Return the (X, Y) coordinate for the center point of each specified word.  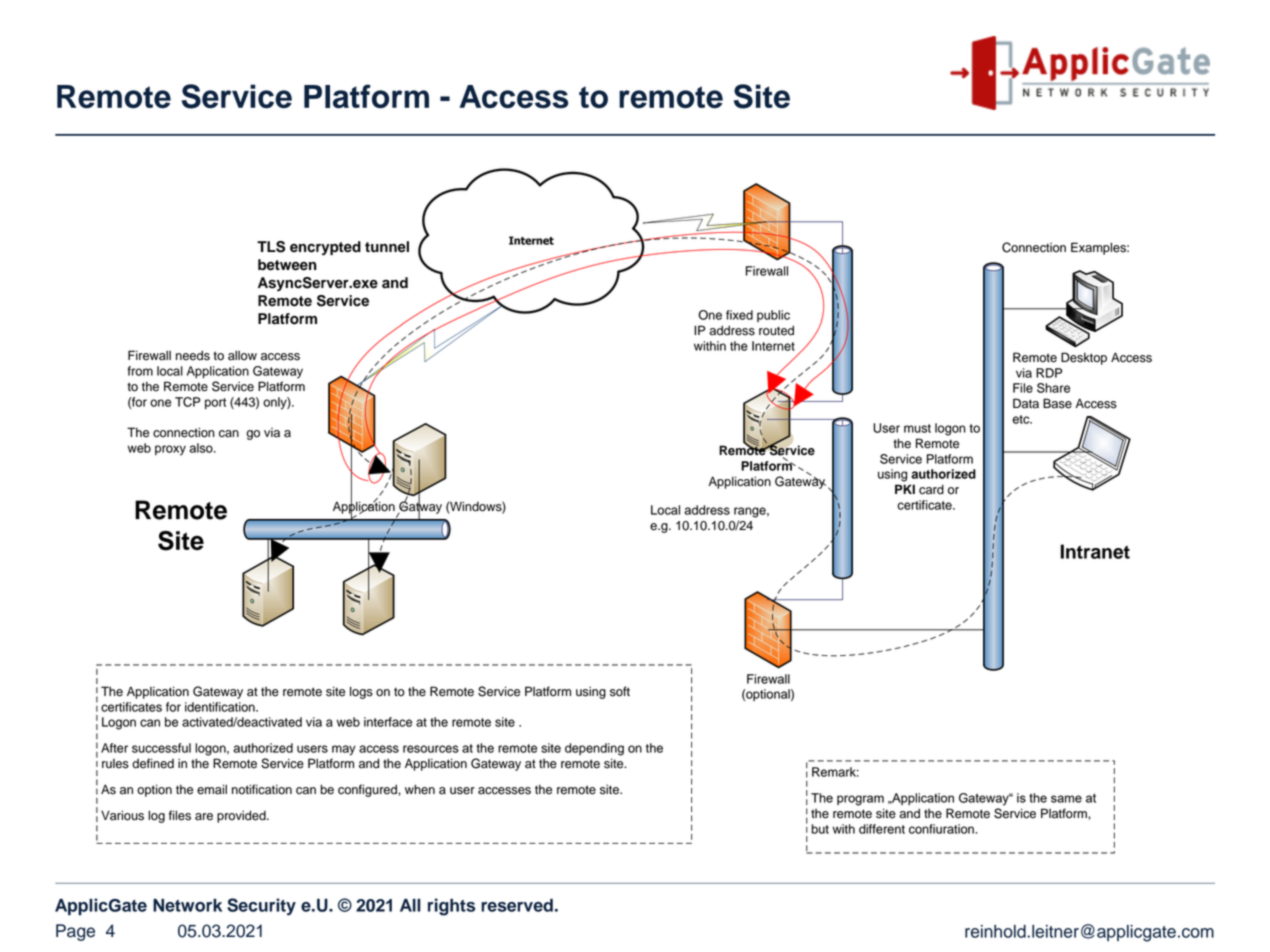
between (287, 265)
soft (620, 691)
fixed (739, 315)
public (773, 316)
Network (187, 905)
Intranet (1095, 551)
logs (361, 692)
